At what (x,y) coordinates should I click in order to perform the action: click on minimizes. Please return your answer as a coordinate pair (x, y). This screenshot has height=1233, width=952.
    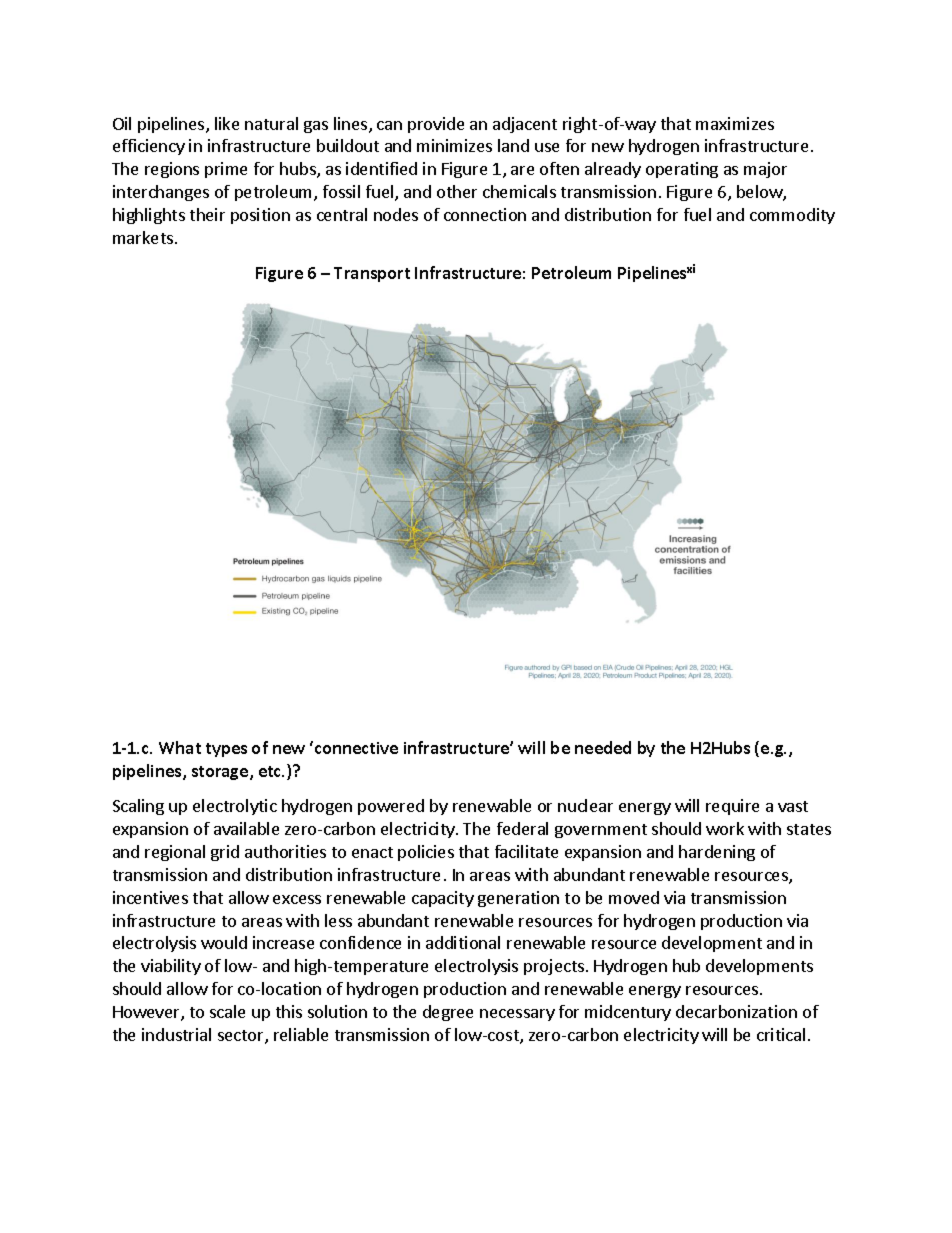
    Looking at the image, I should click on (454, 145).
